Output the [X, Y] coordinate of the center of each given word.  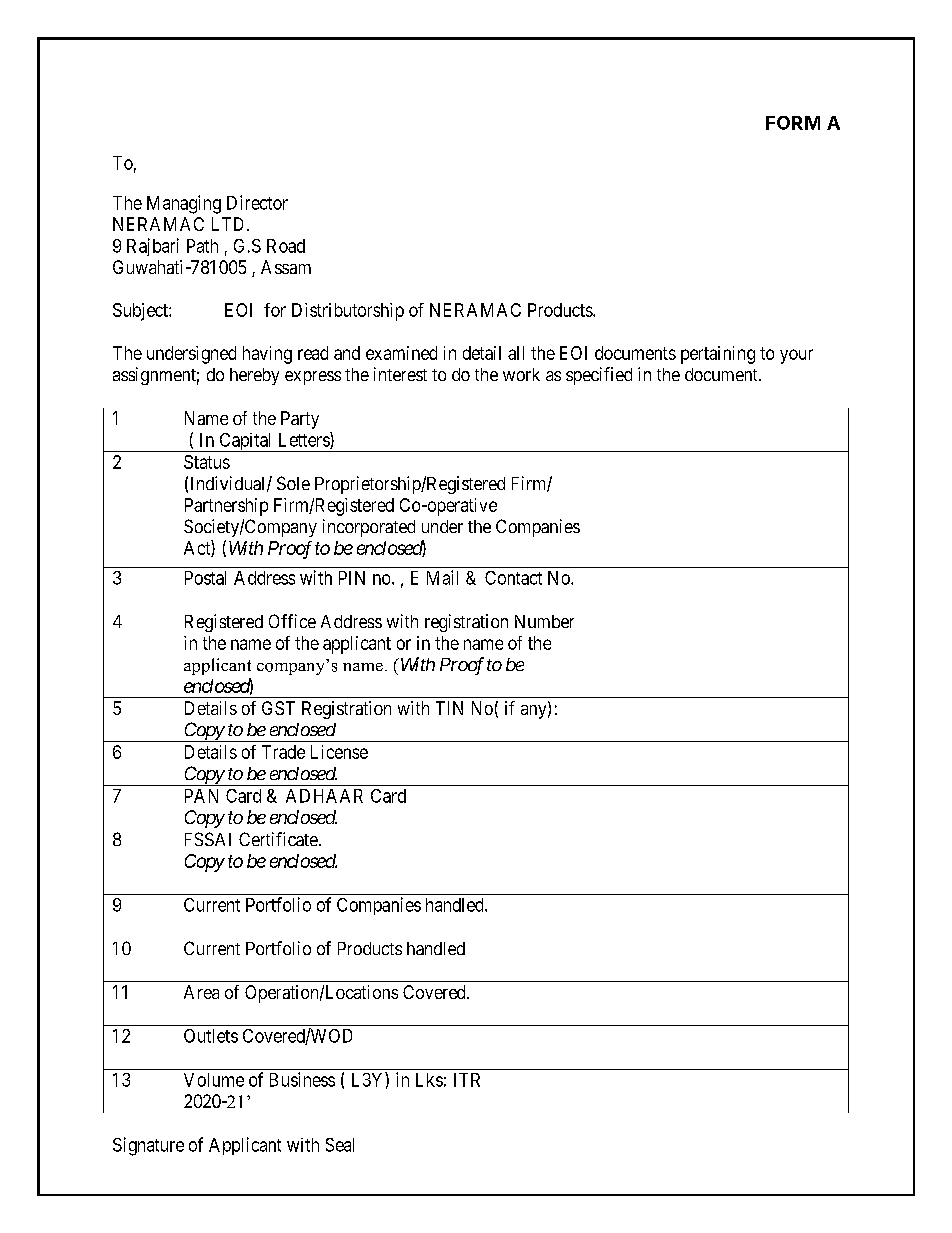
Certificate [278, 839]
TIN [449, 708]
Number [544, 621]
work [521, 374]
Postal [205, 578]
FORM [793, 123]
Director [257, 202]
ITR [467, 1080]
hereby [254, 376]
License [339, 752]
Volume [214, 1080]
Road [286, 246]
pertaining [718, 355]
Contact [513, 578]
